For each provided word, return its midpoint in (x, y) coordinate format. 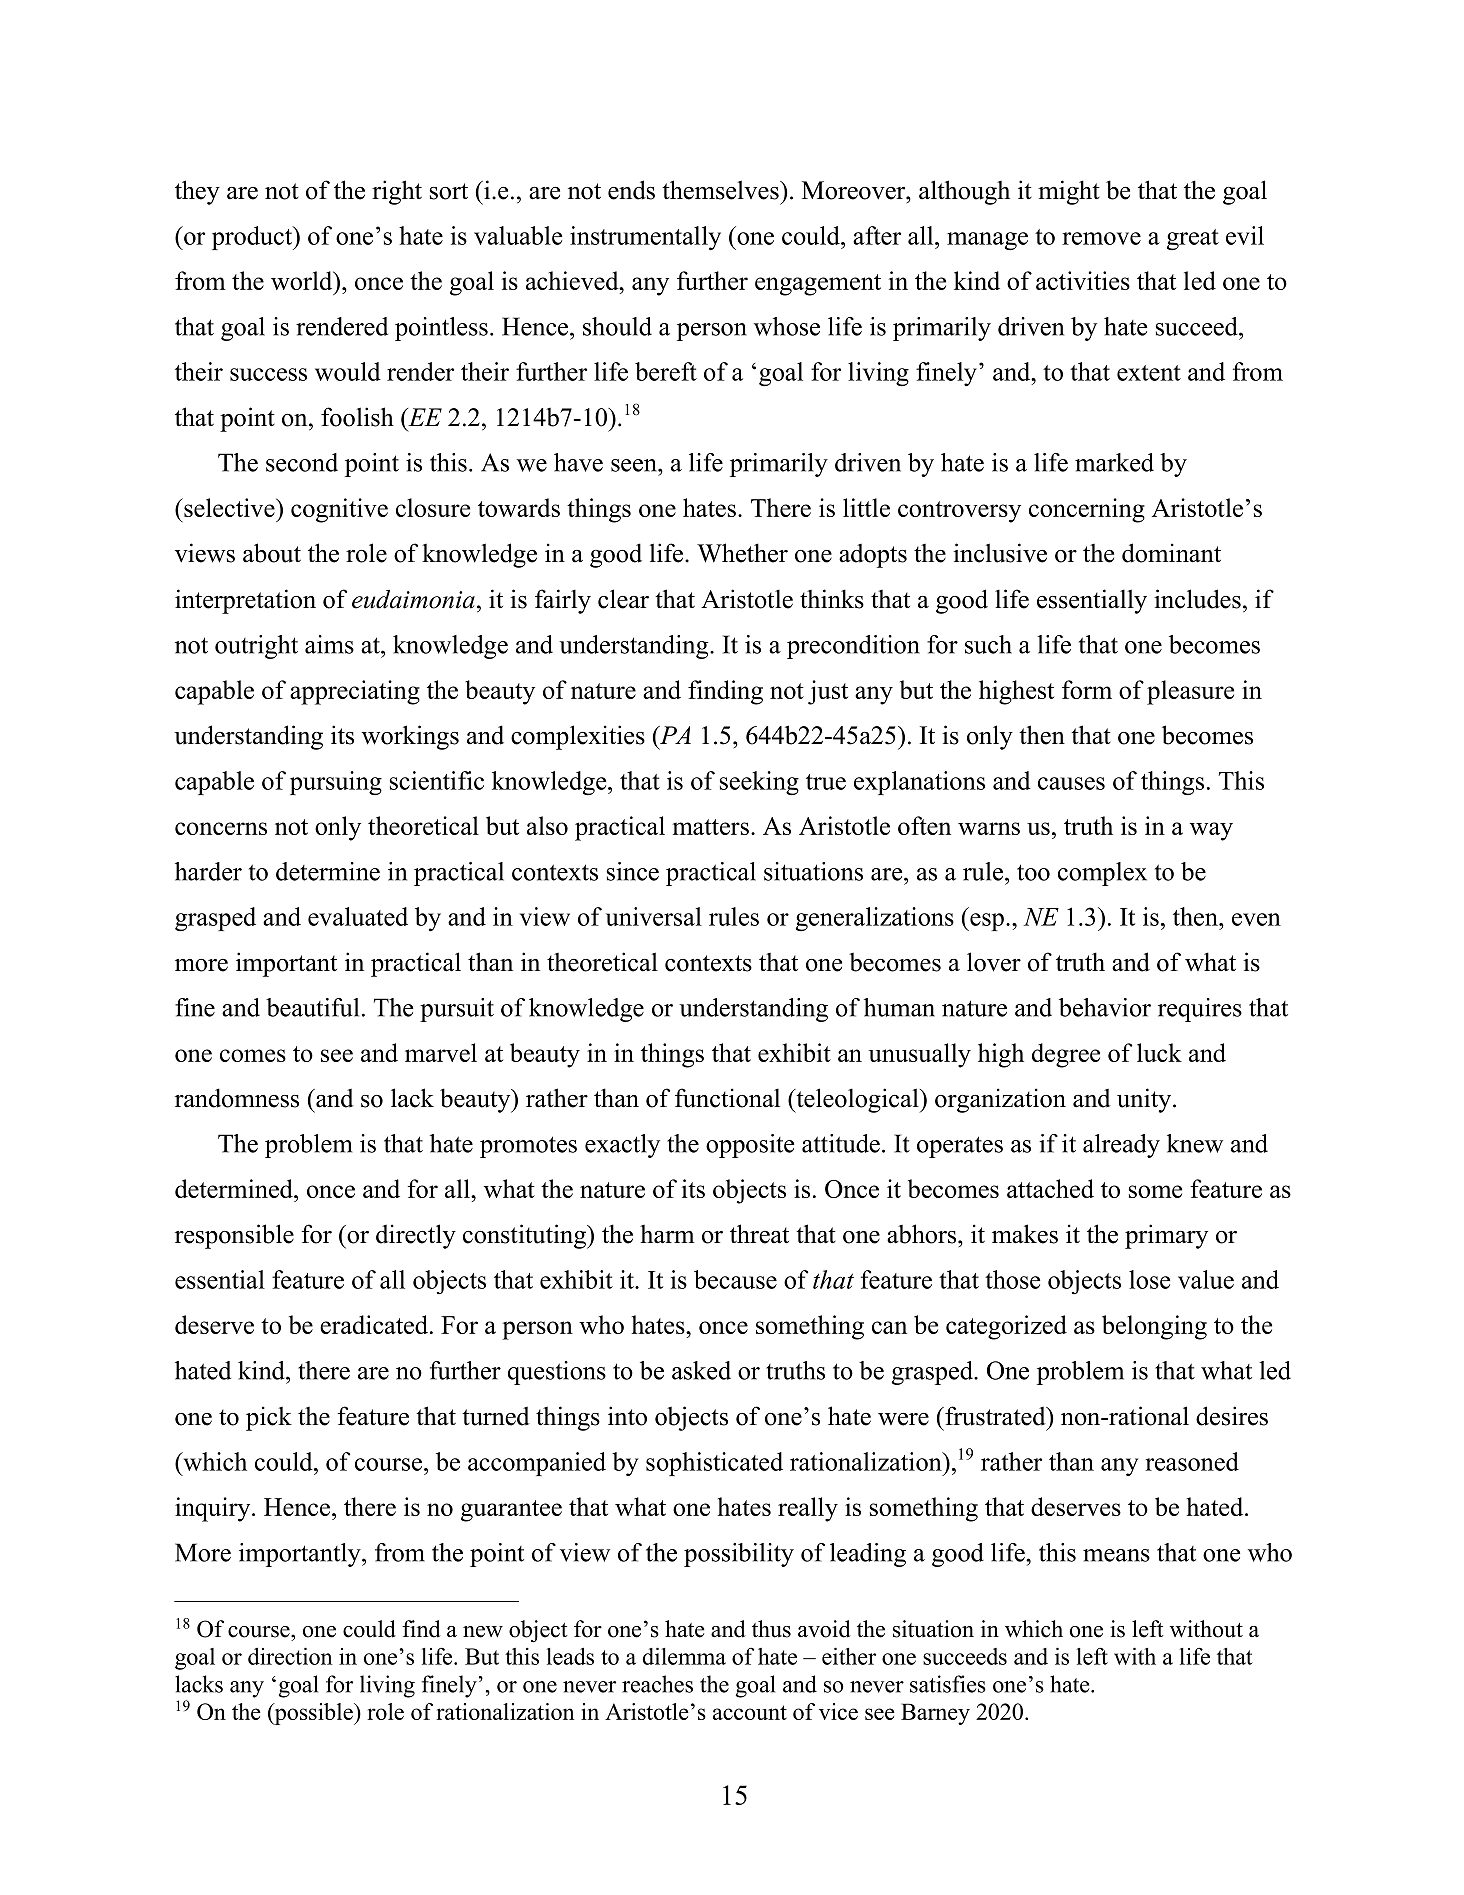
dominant (1171, 553)
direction (290, 1656)
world (303, 280)
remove (1101, 238)
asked (701, 1370)
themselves (721, 190)
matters (710, 827)
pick (269, 1418)
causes (1071, 783)
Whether (742, 553)
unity (1145, 1100)
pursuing (336, 783)
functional (727, 1098)
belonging (1154, 1327)
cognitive (339, 510)
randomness (237, 1098)
